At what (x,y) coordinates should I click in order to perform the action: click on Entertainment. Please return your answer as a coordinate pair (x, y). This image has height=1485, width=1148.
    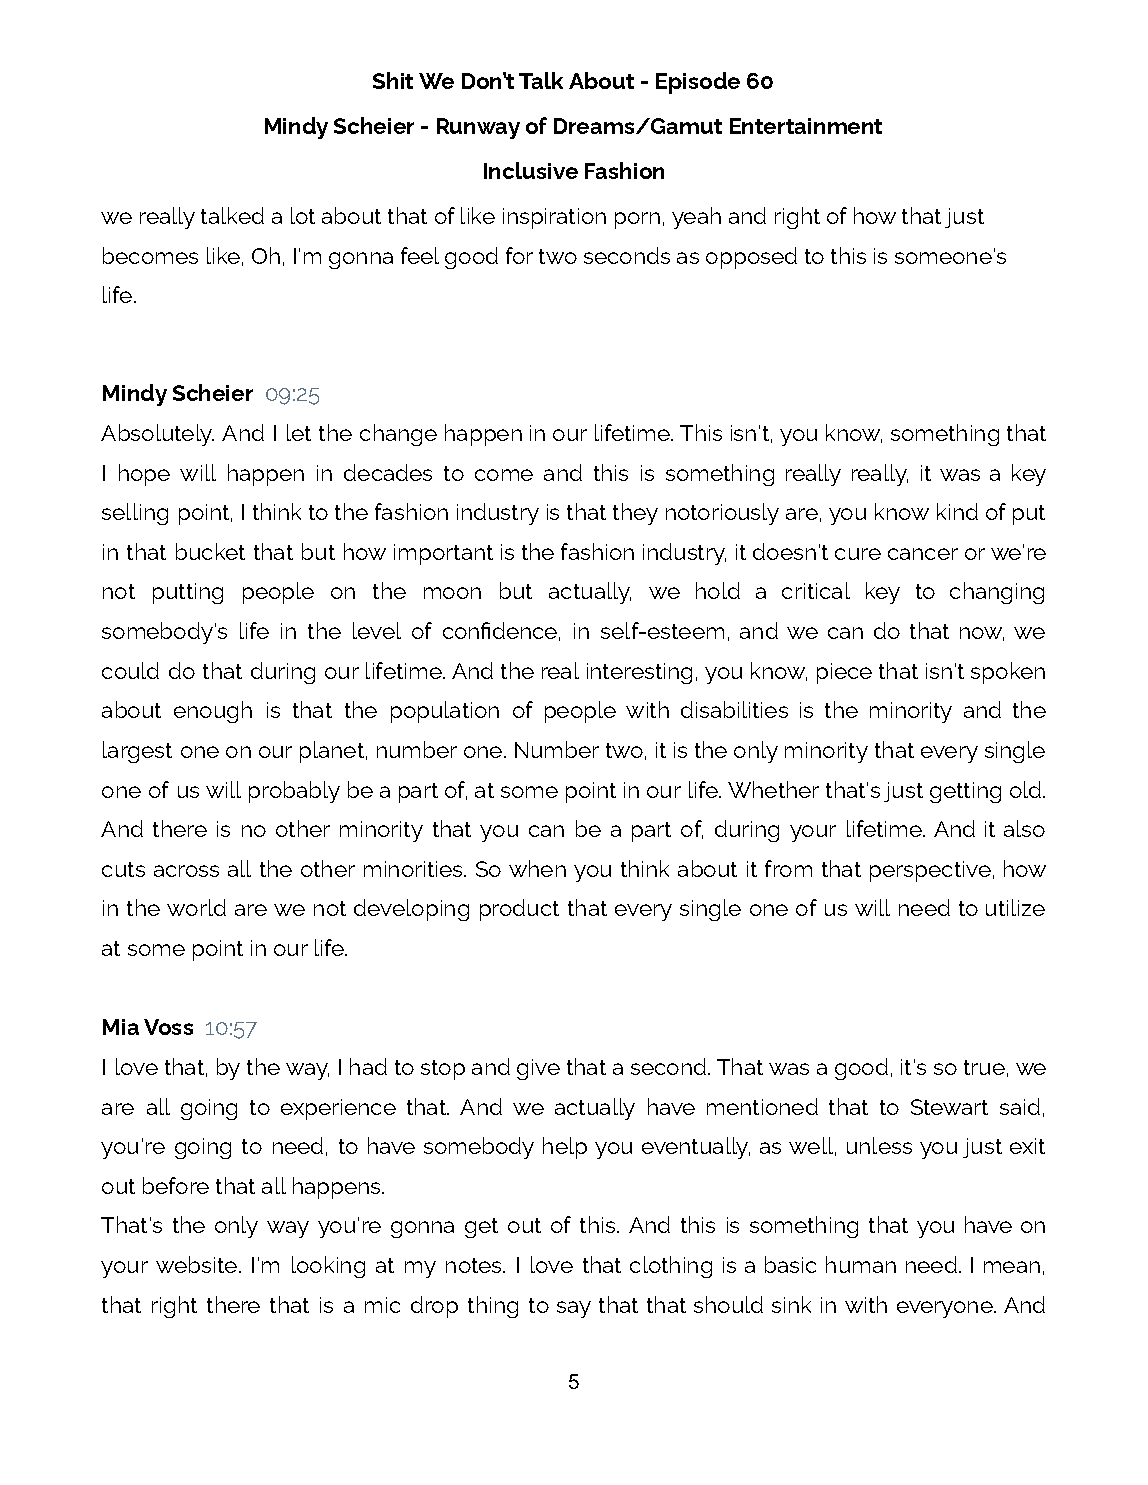
    Looking at the image, I should click on (806, 126).
